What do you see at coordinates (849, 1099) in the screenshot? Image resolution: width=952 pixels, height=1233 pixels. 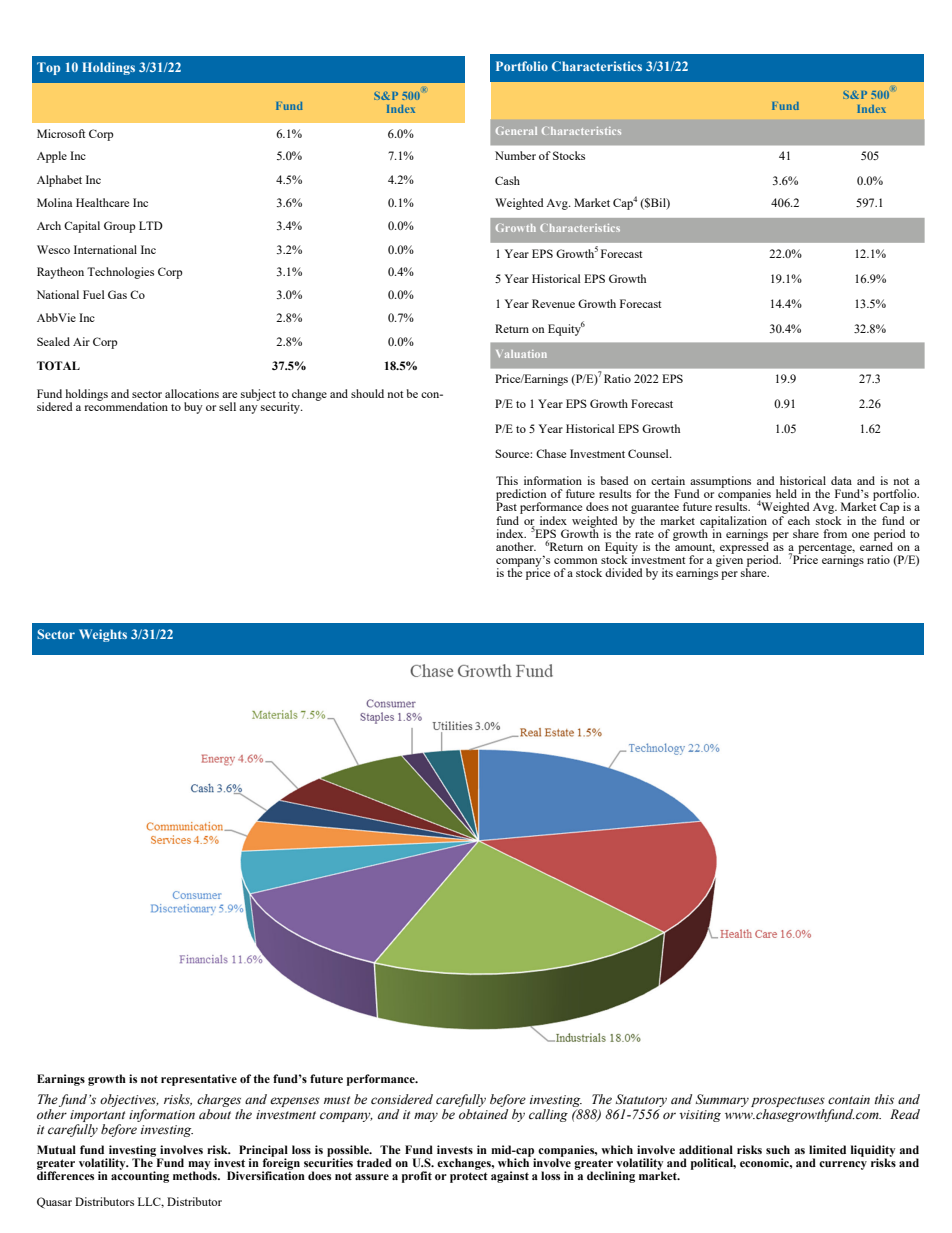 I see `contain` at bounding box center [849, 1099].
